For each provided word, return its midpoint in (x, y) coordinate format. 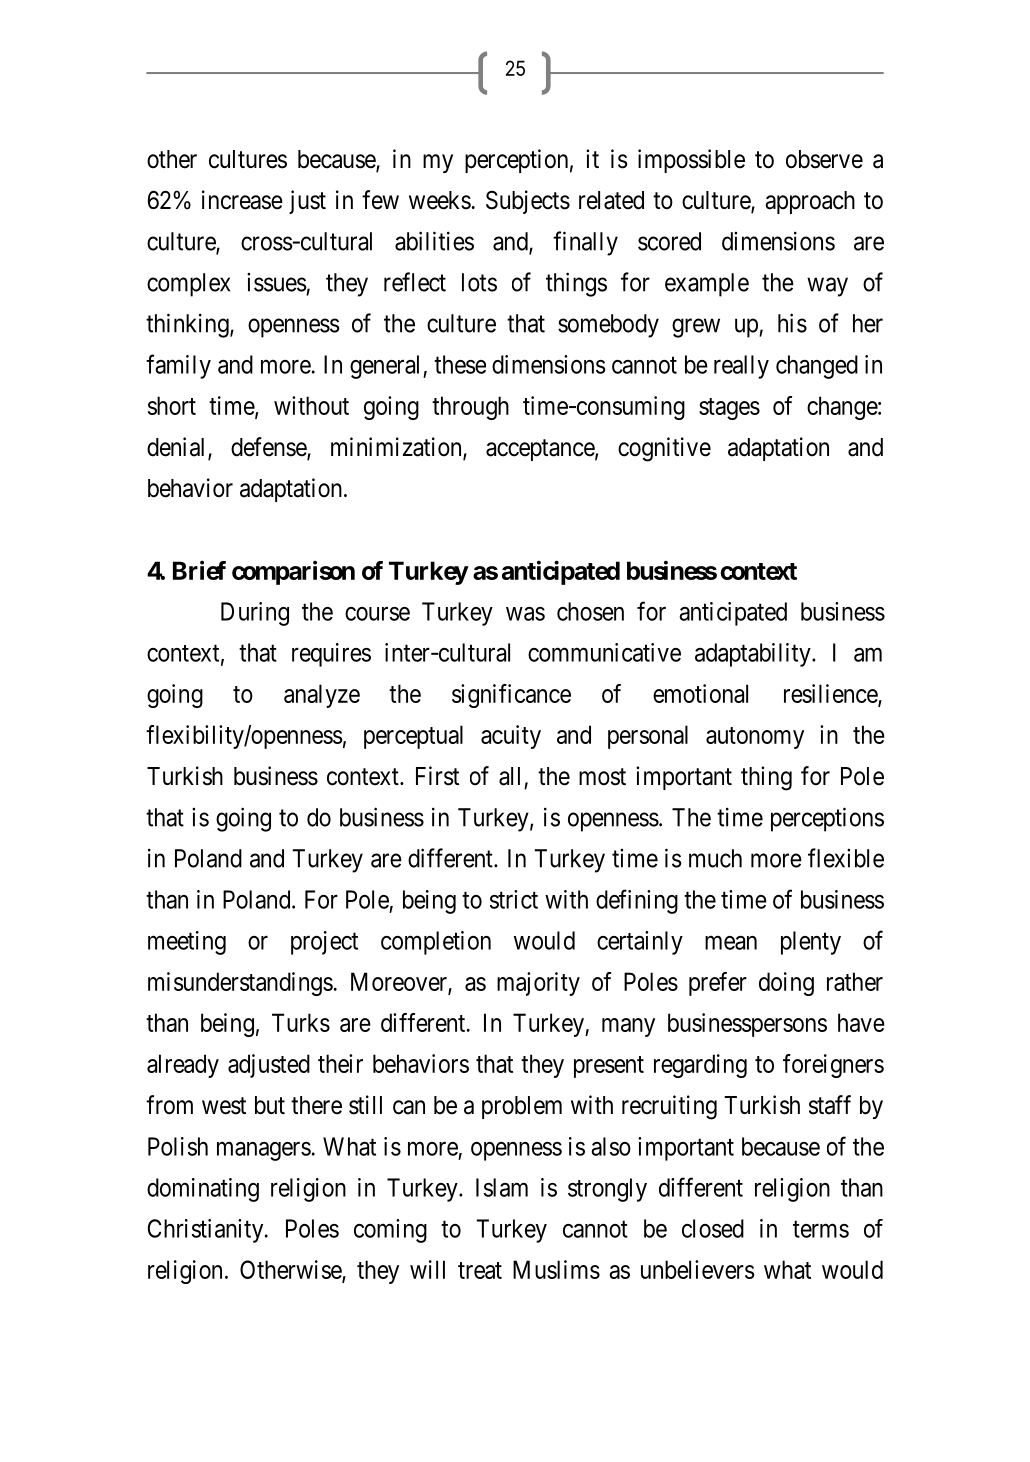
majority (538, 984)
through (470, 408)
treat (480, 1270)
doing (786, 984)
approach (810, 202)
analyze (322, 696)
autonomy (755, 738)
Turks (301, 1022)
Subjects (528, 202)
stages (729, 409)
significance (511, 696)
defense (269, 448)
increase (242, 200)
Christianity (207, 1231)
